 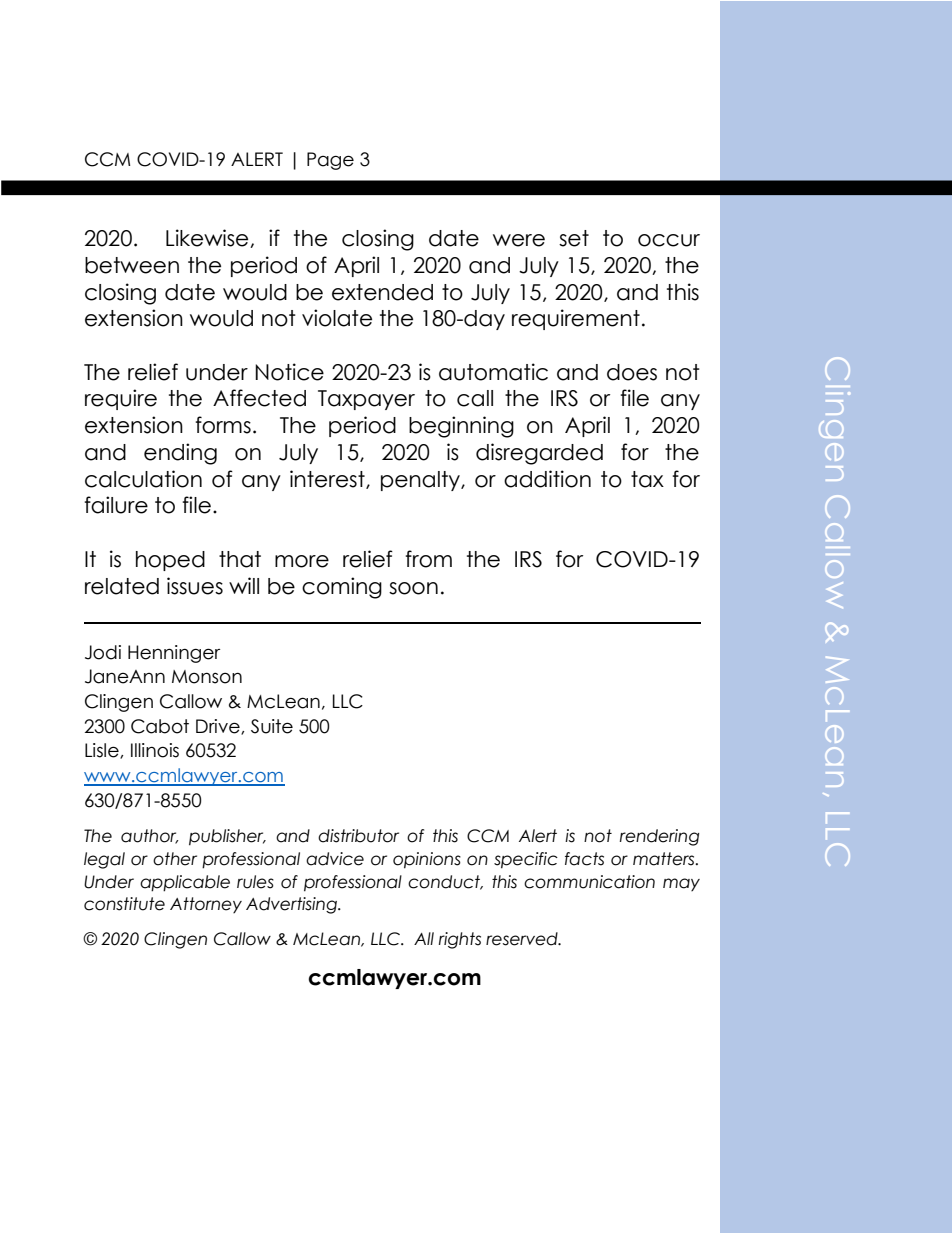 What do you see at coordinates (574, 238) in the screenshot?
I see `set` at bounding box center [574, 238].
